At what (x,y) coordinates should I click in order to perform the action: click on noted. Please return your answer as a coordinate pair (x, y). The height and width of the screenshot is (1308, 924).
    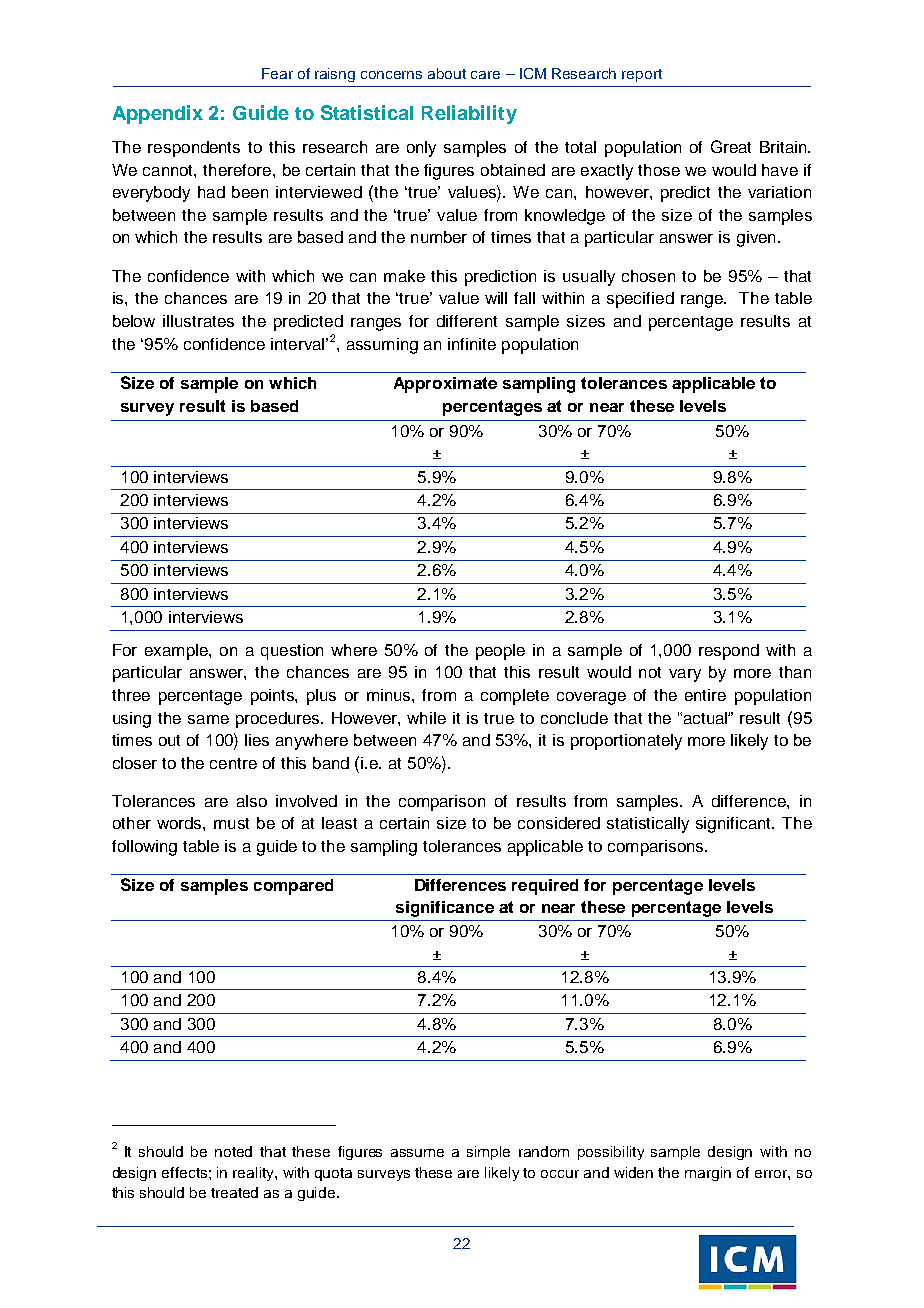
    Looking at the image, I should click on (233, 1151).
